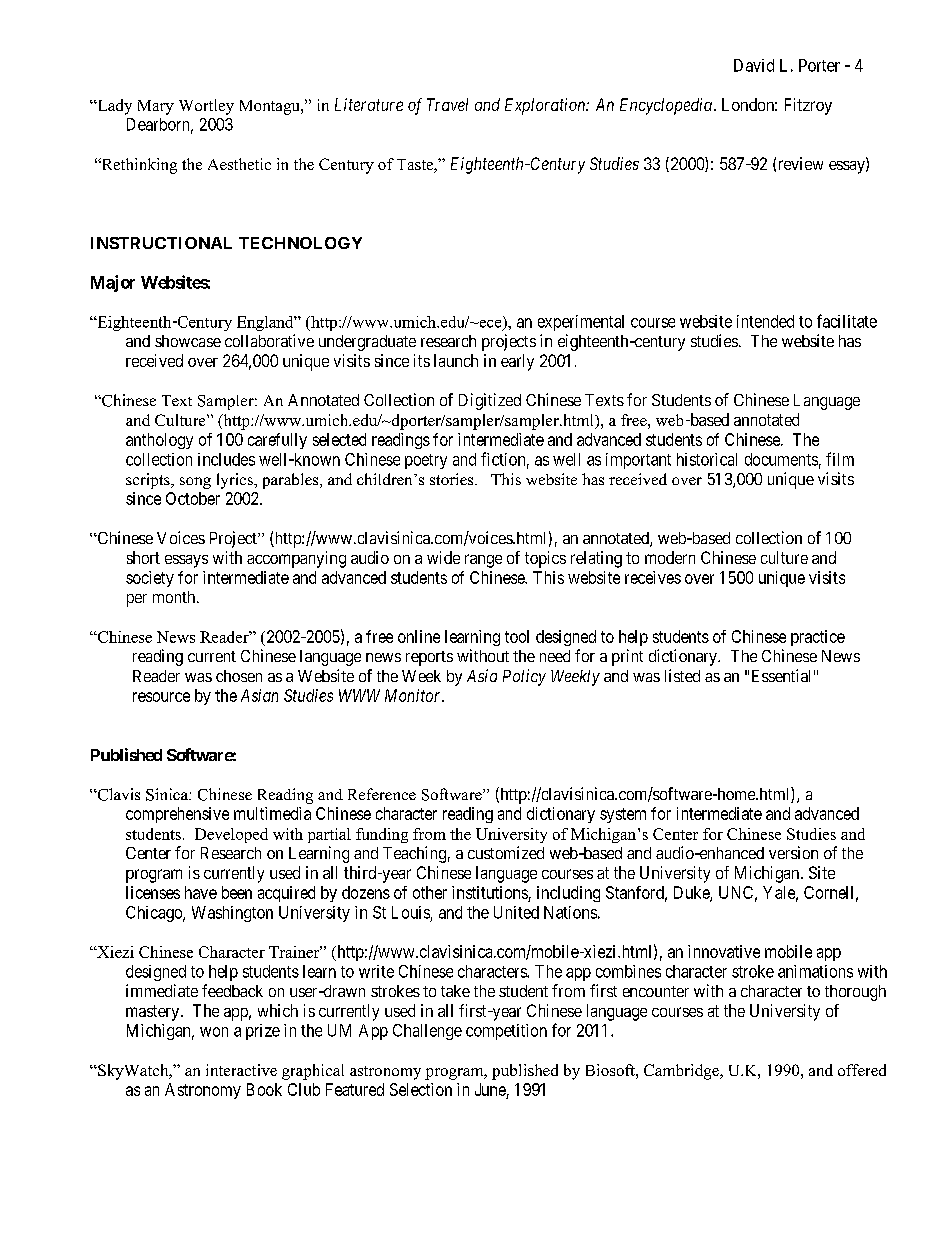  I want to click on Mary, so click(156, 107).
